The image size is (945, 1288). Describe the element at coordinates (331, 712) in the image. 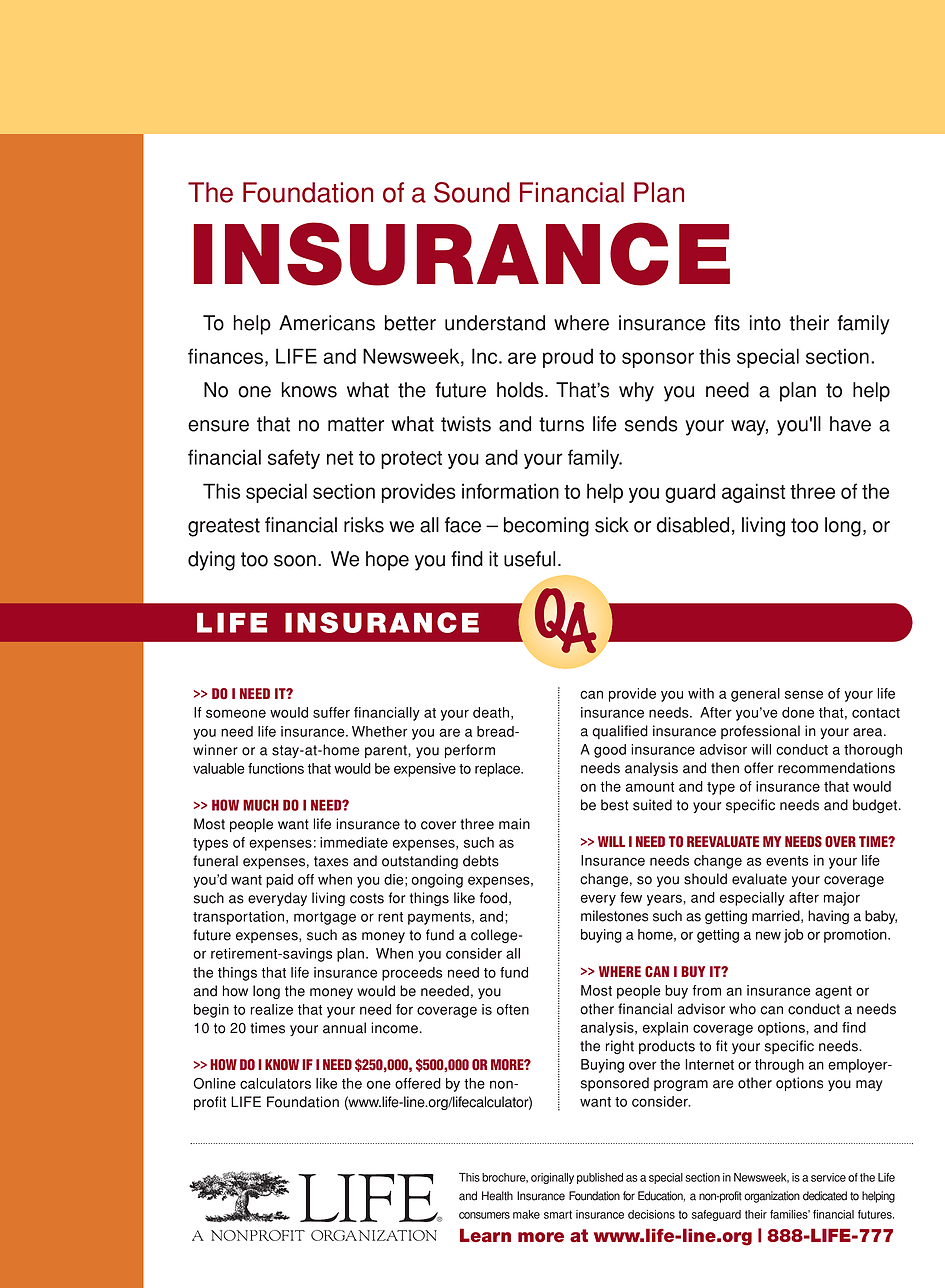

I see `suffer` at that location.
